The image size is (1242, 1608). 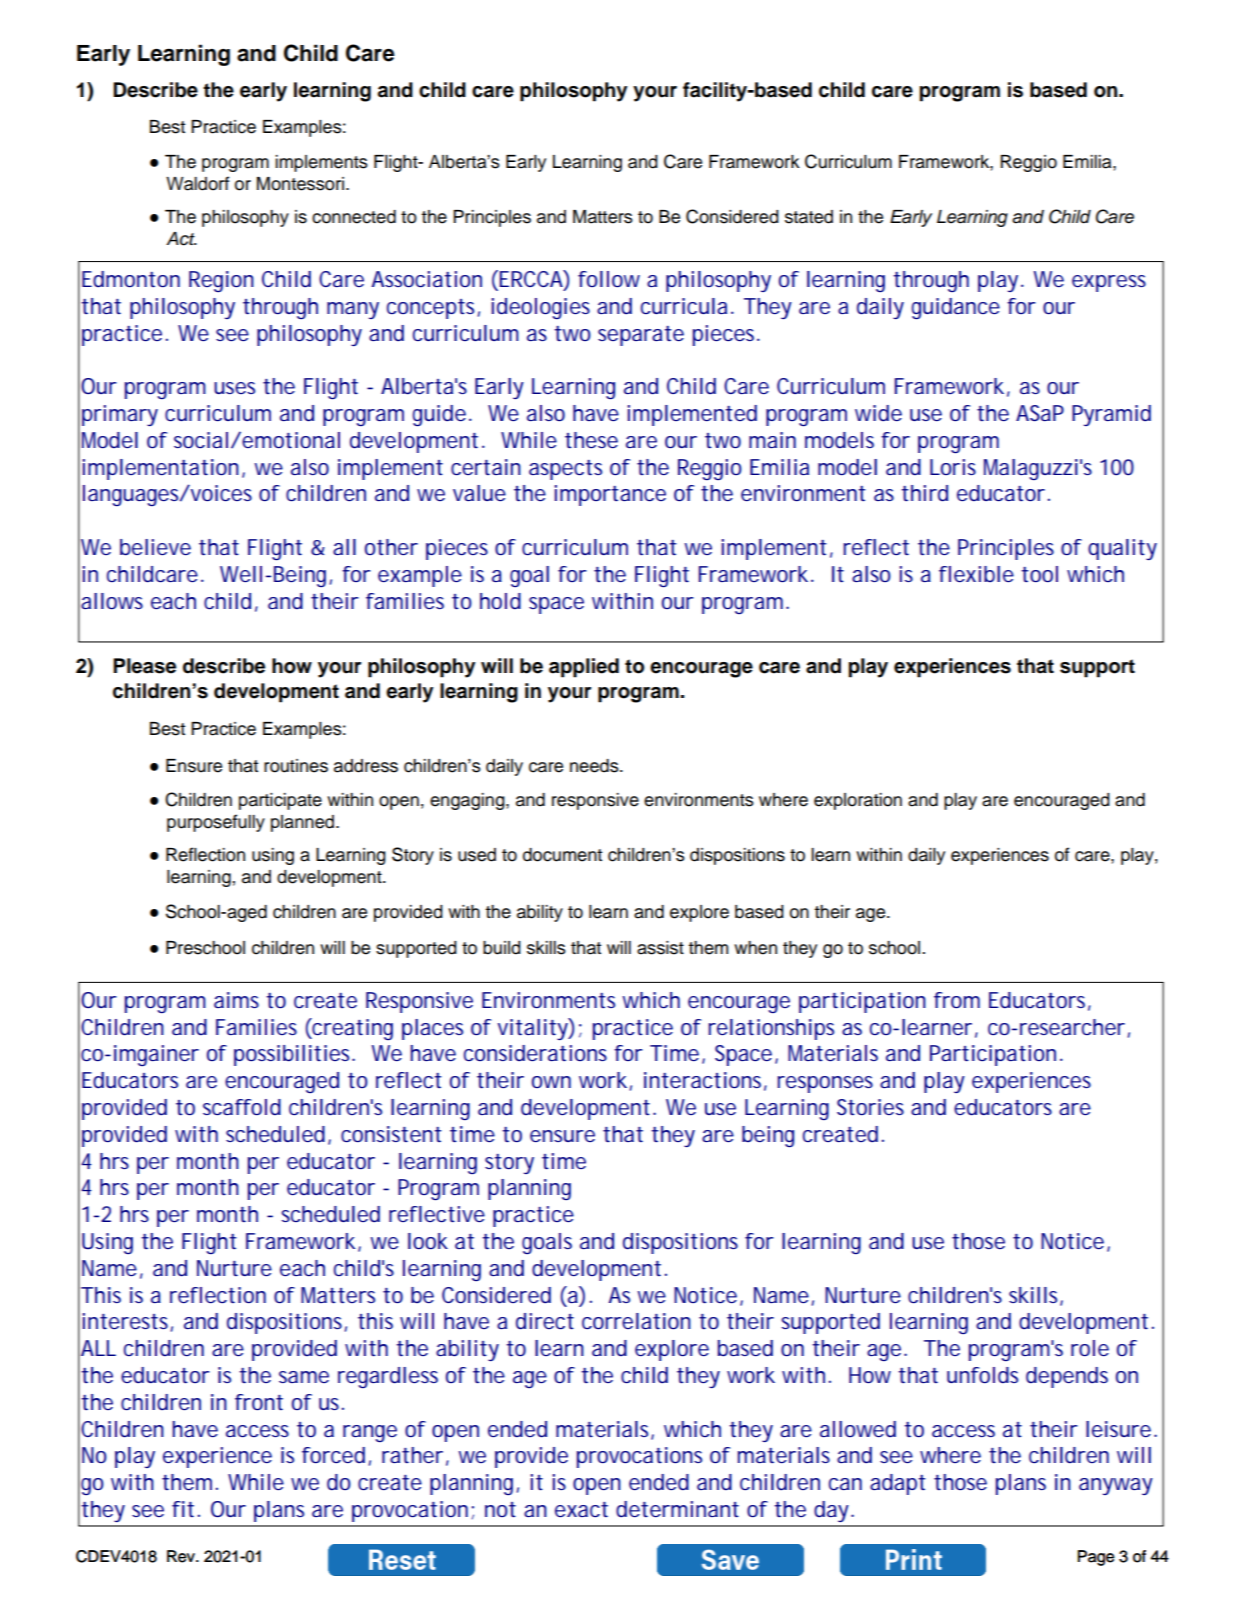 I want to click on Please, so click(x=144, y=666).
